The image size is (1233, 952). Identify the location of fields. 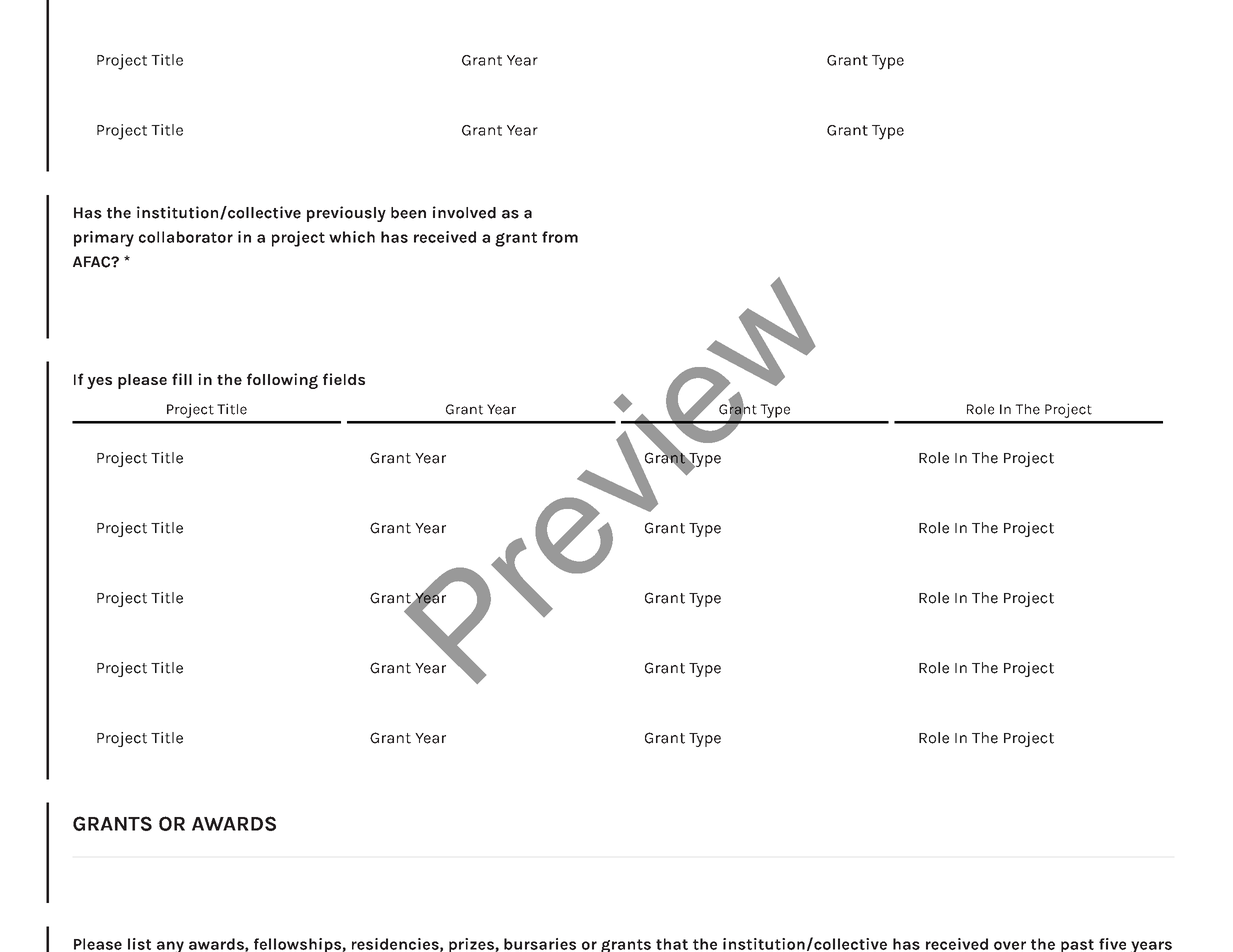
(344, 379).
